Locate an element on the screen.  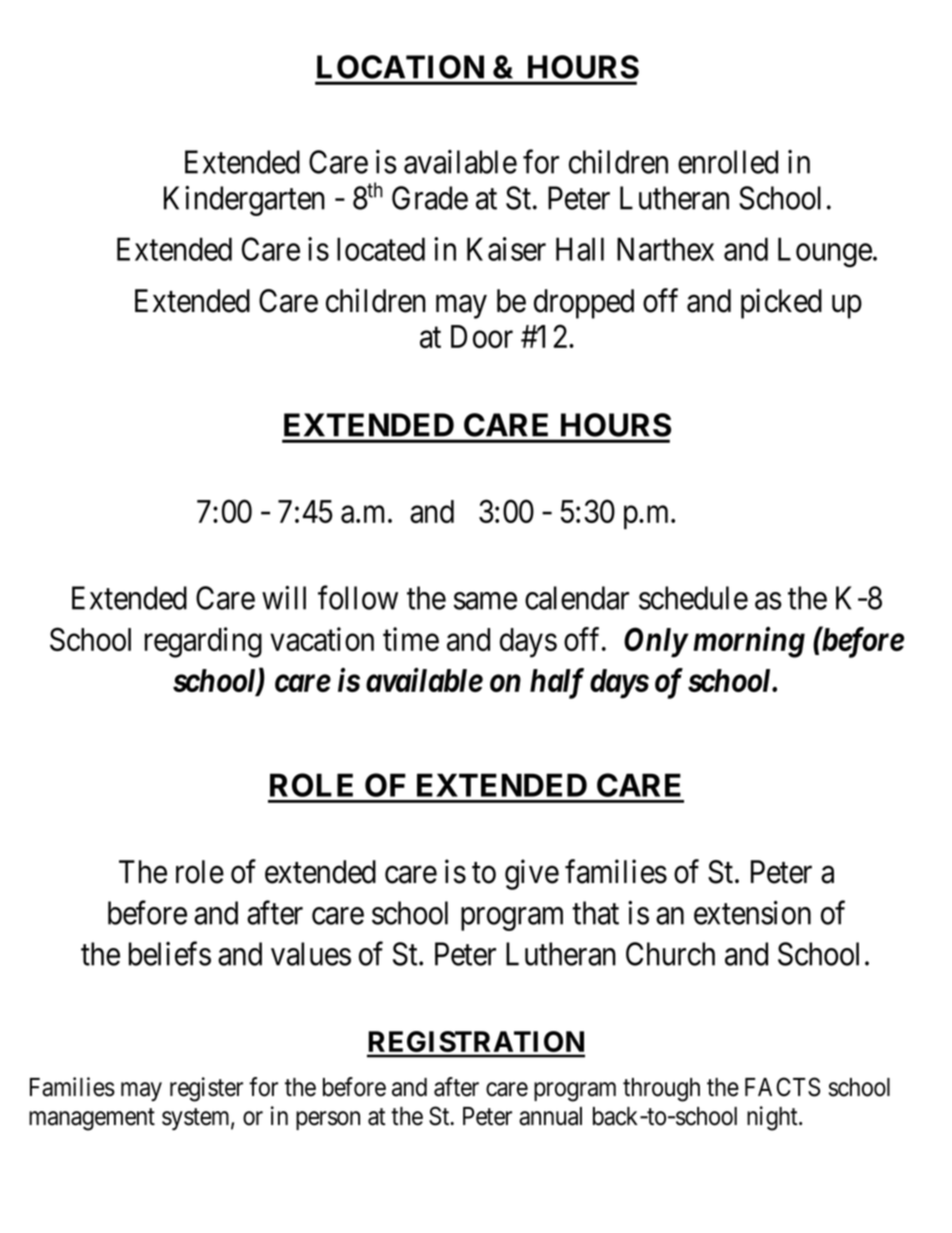
regarding is located at coordinates (203, 642).
